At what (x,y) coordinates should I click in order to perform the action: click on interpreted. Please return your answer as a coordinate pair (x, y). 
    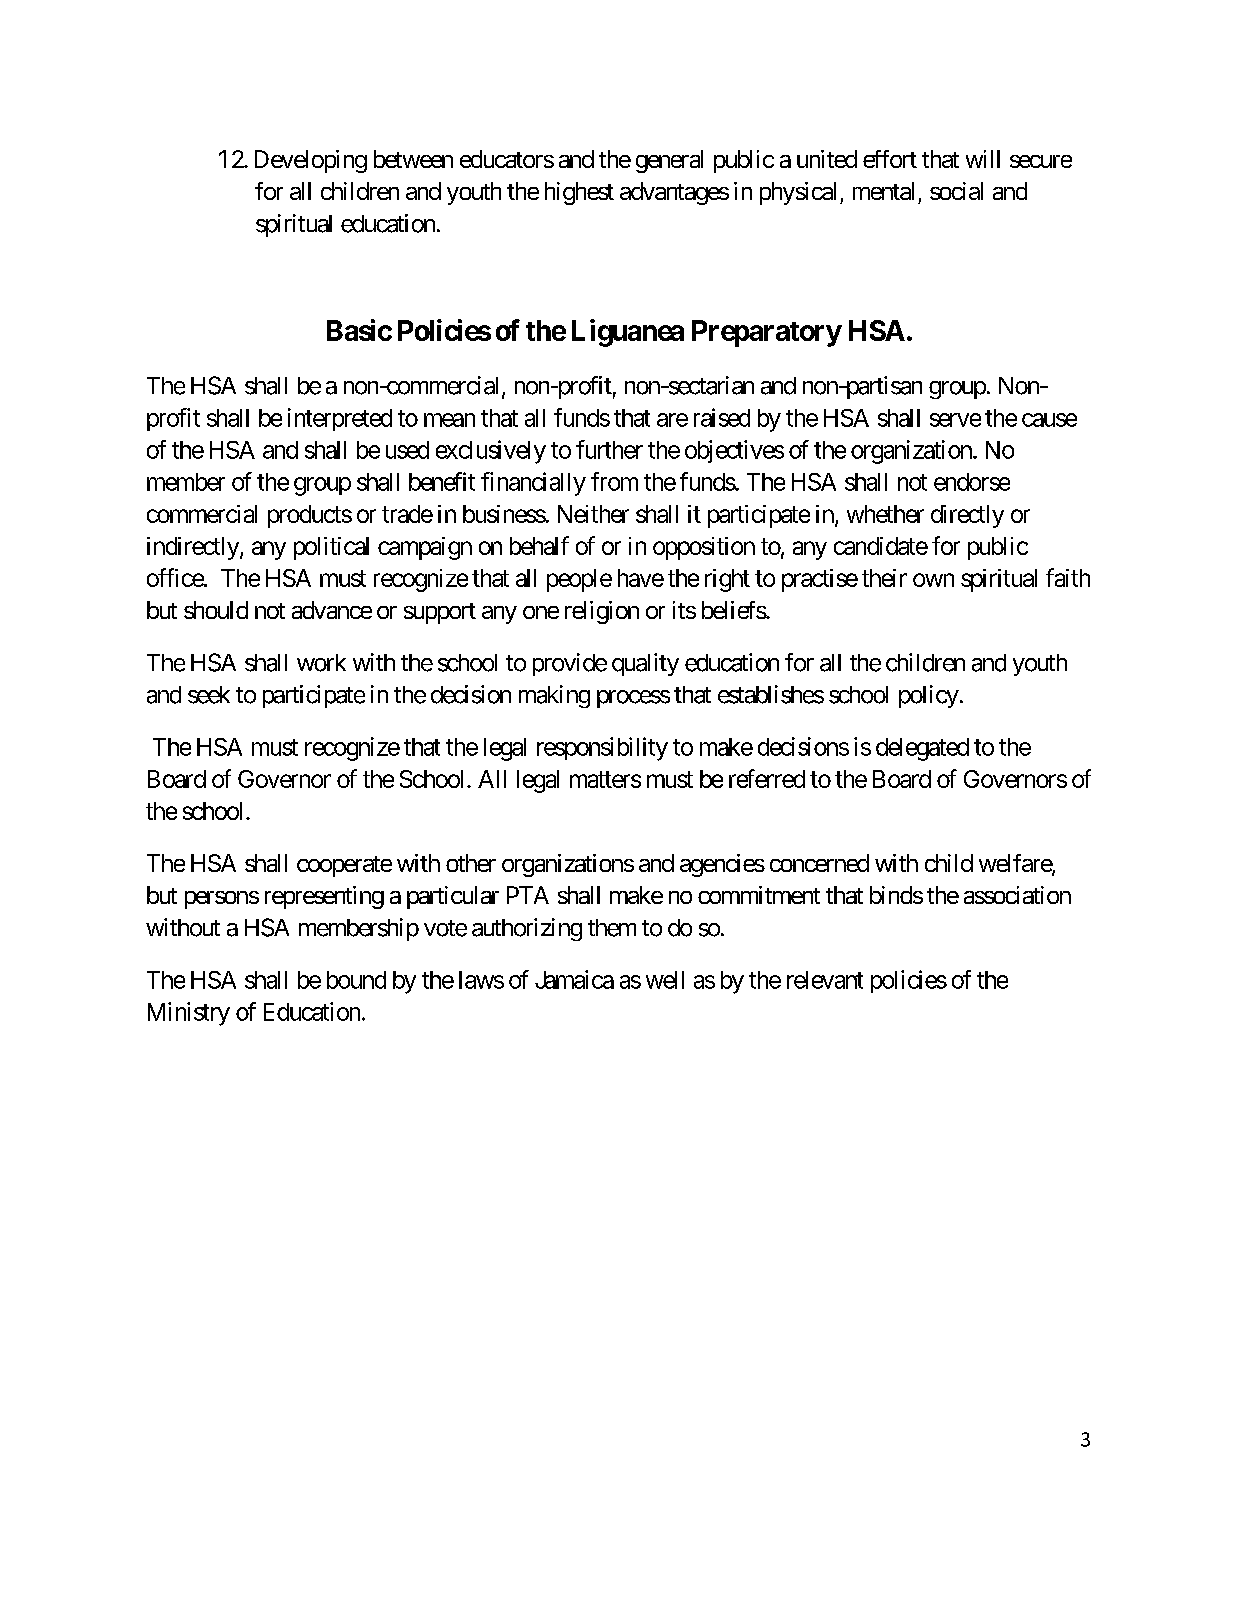
    Looking at the image, I should click on (340, 419).
